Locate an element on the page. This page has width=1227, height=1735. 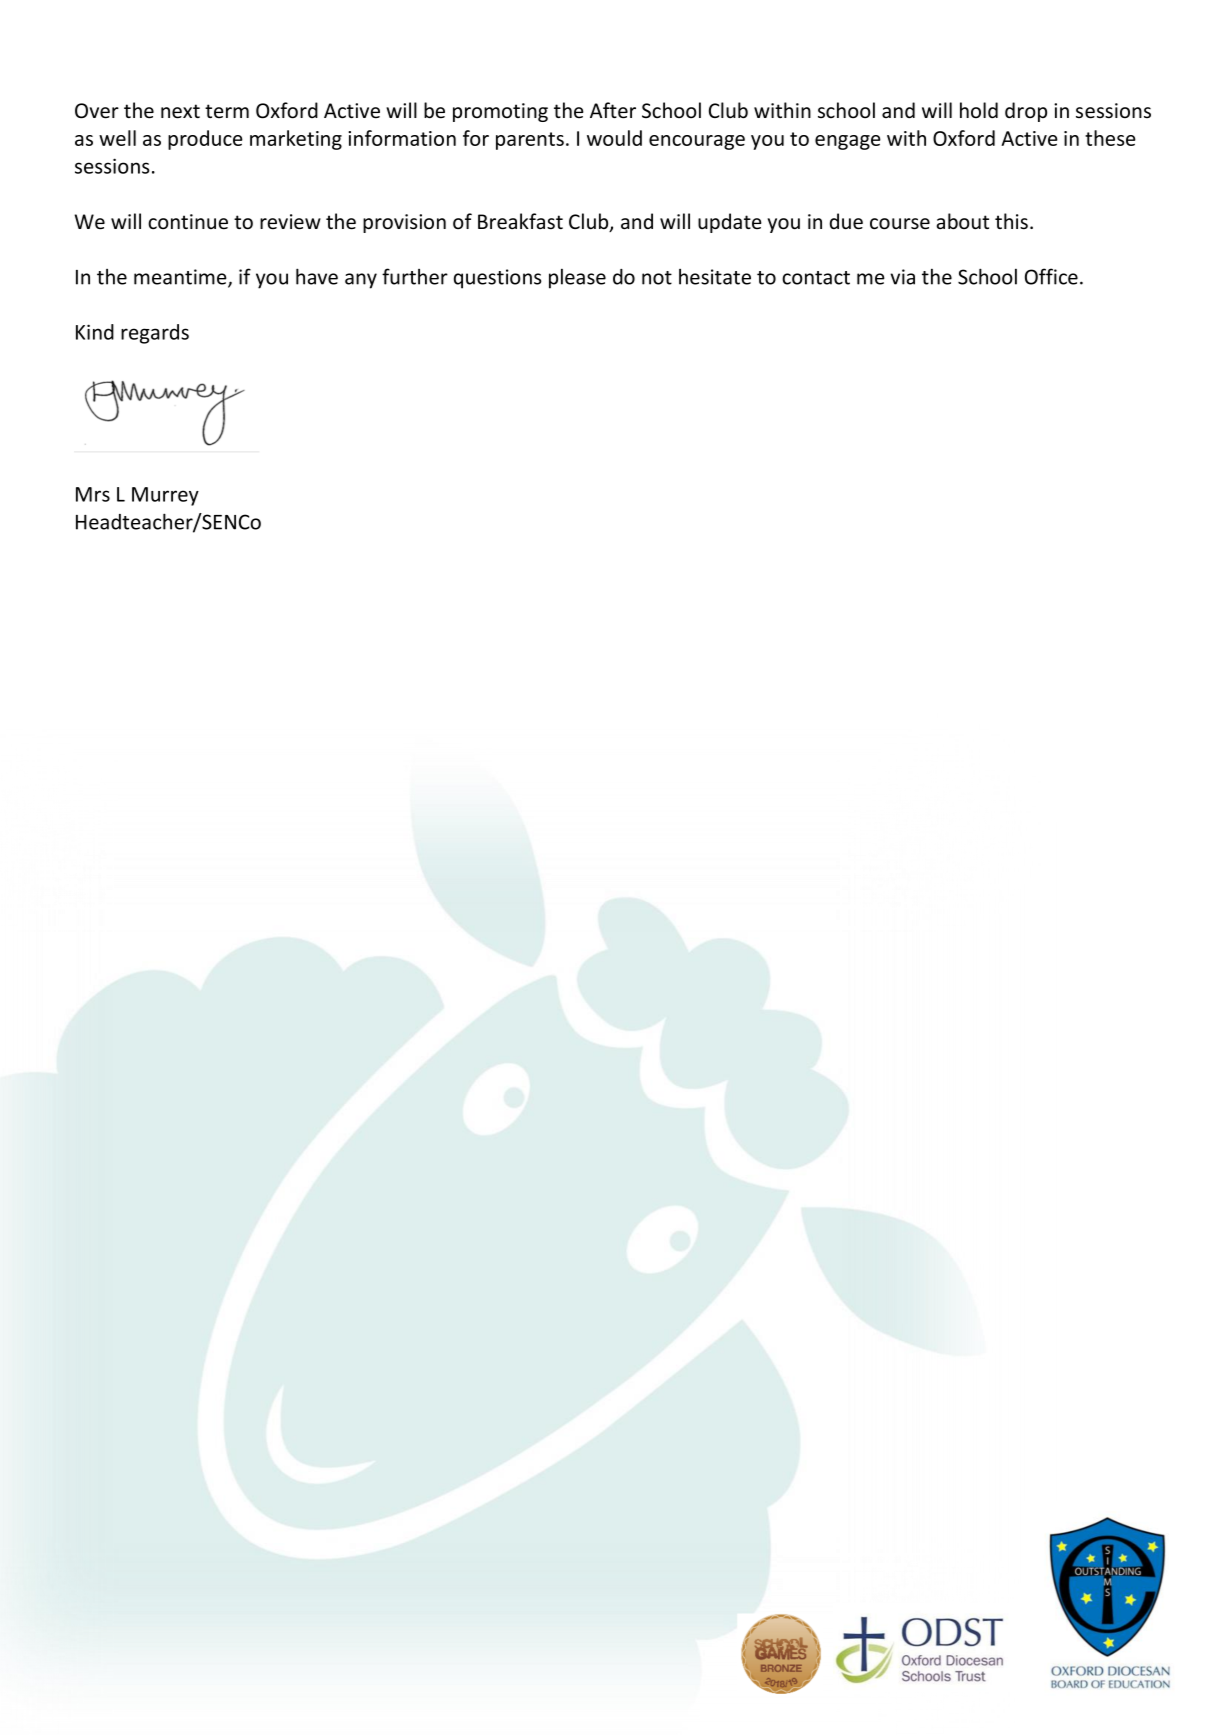
hold is located at coordinates (979, 110).
